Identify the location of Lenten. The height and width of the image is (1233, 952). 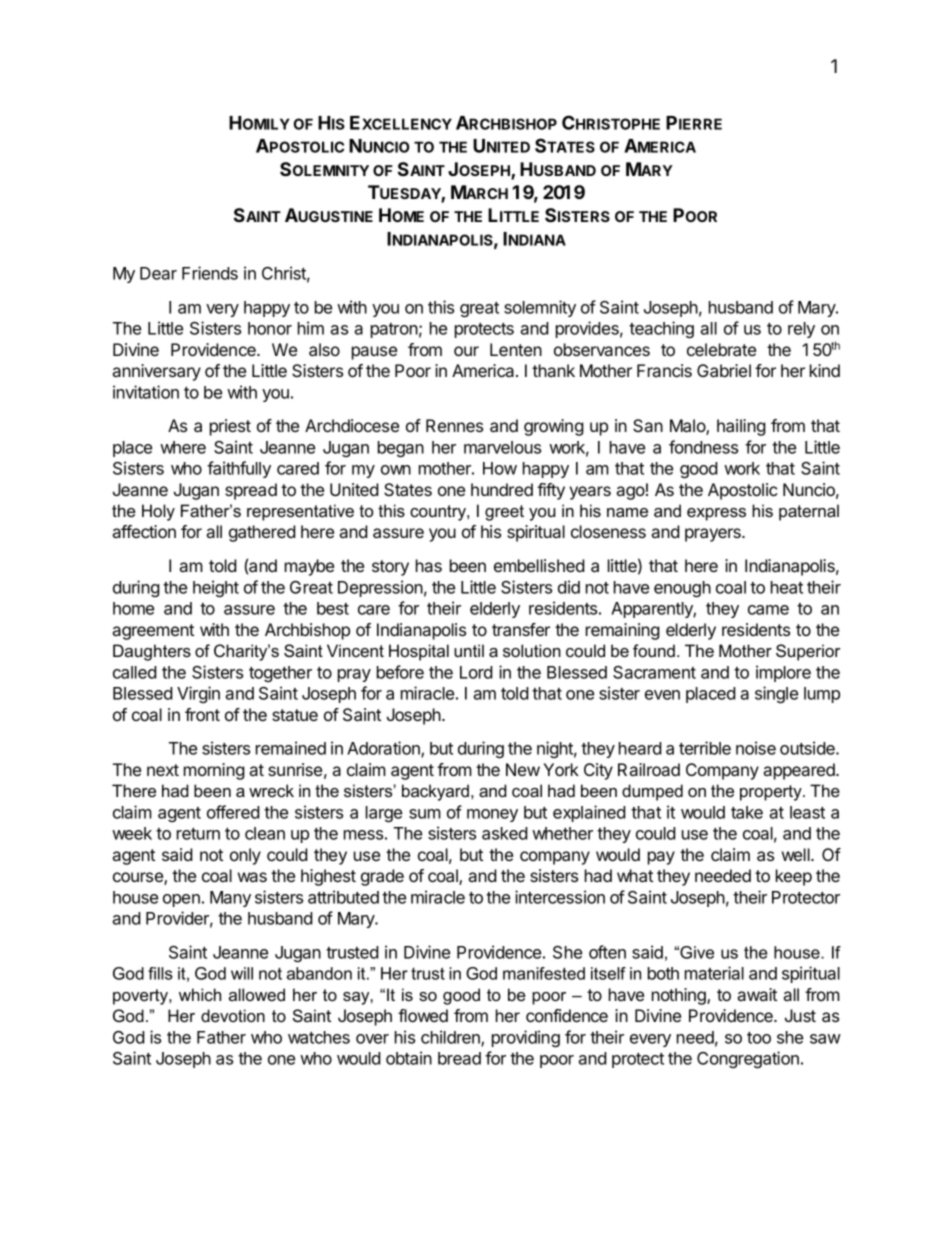
(516, 349).
